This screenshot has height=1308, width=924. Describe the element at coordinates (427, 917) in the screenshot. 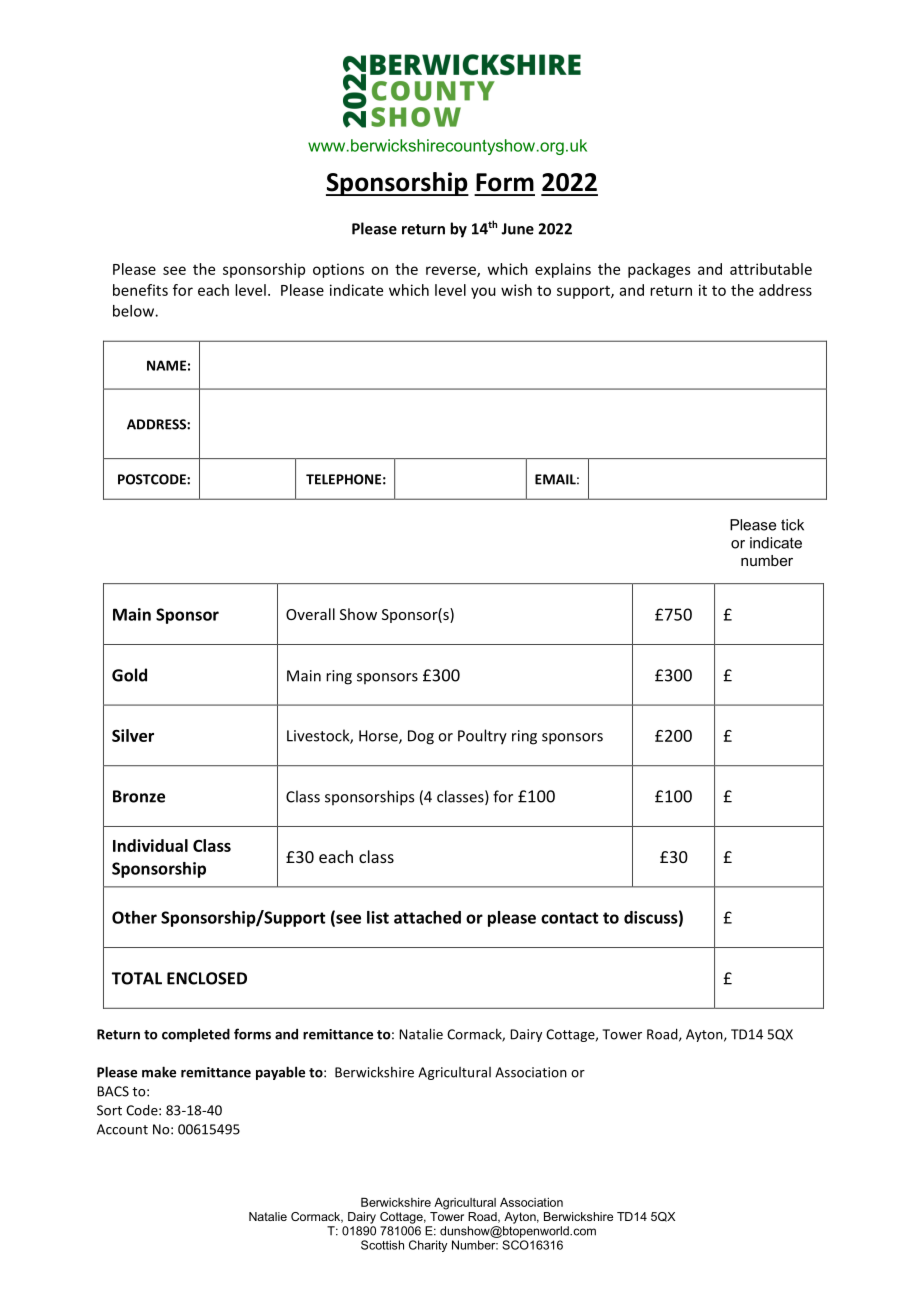

I see `attached` at that location.
